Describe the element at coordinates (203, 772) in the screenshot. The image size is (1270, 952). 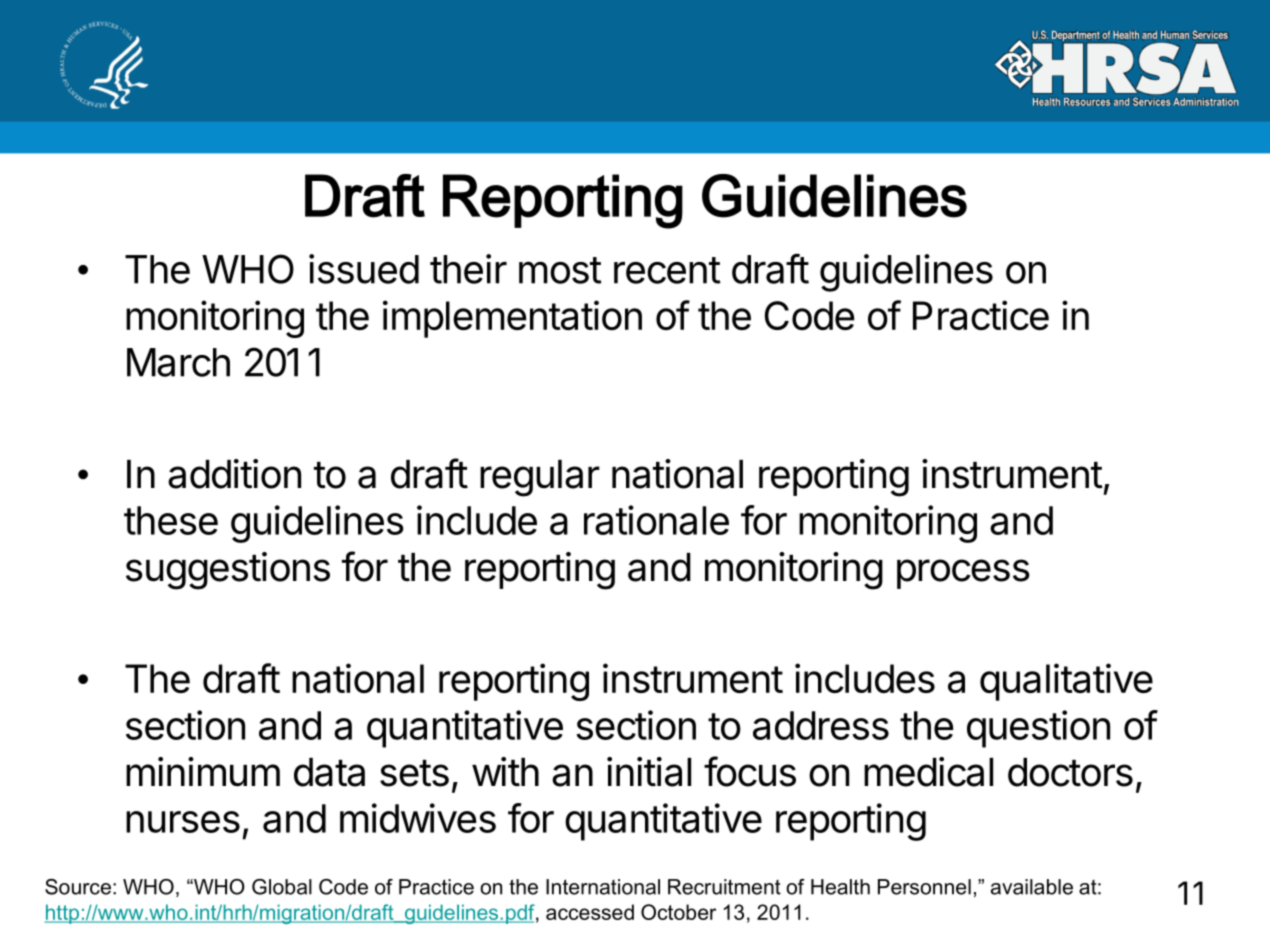
I see `minimum` at that location.
